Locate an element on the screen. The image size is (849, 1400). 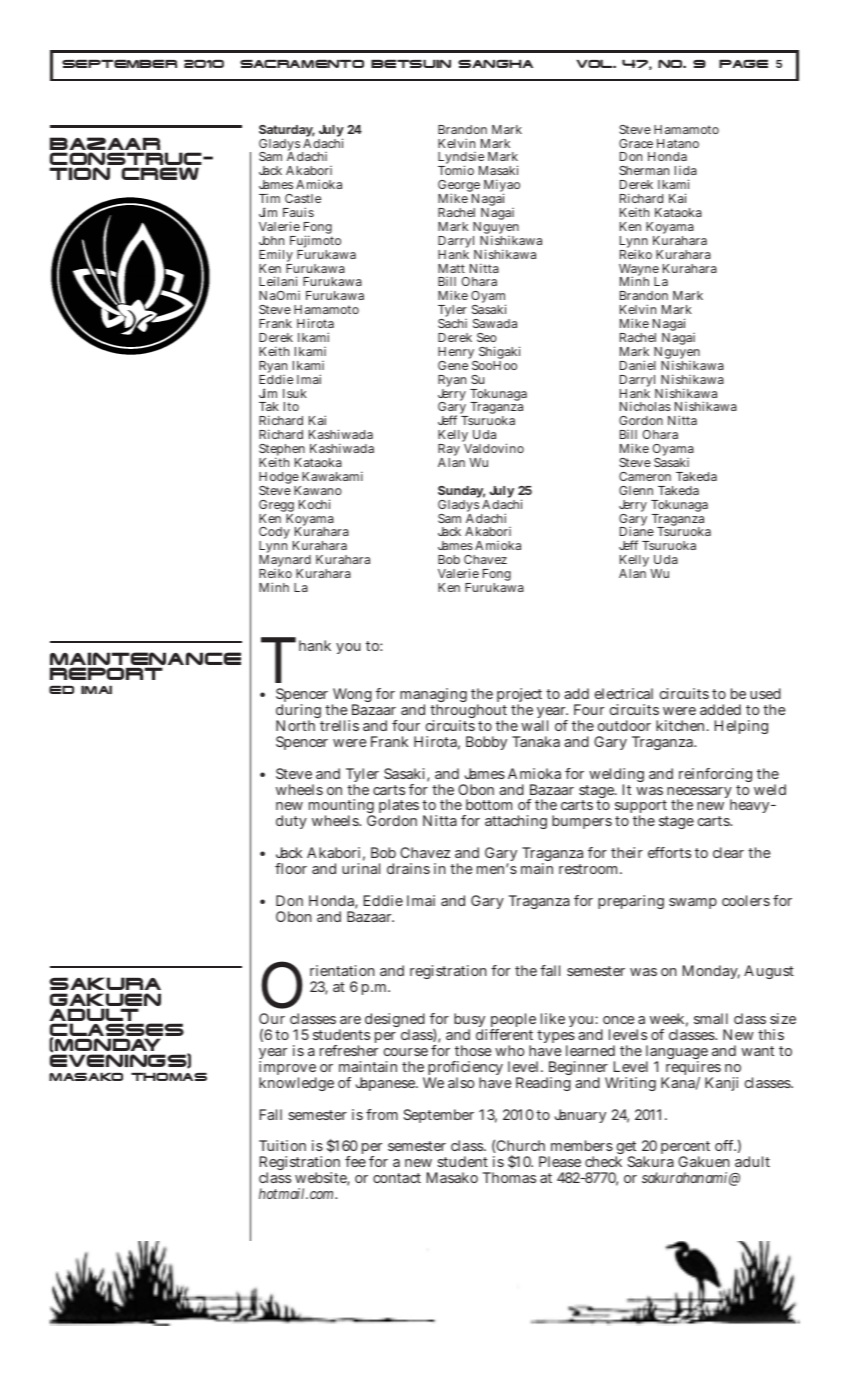
SANGHA is located at coordinates (495, 63).
